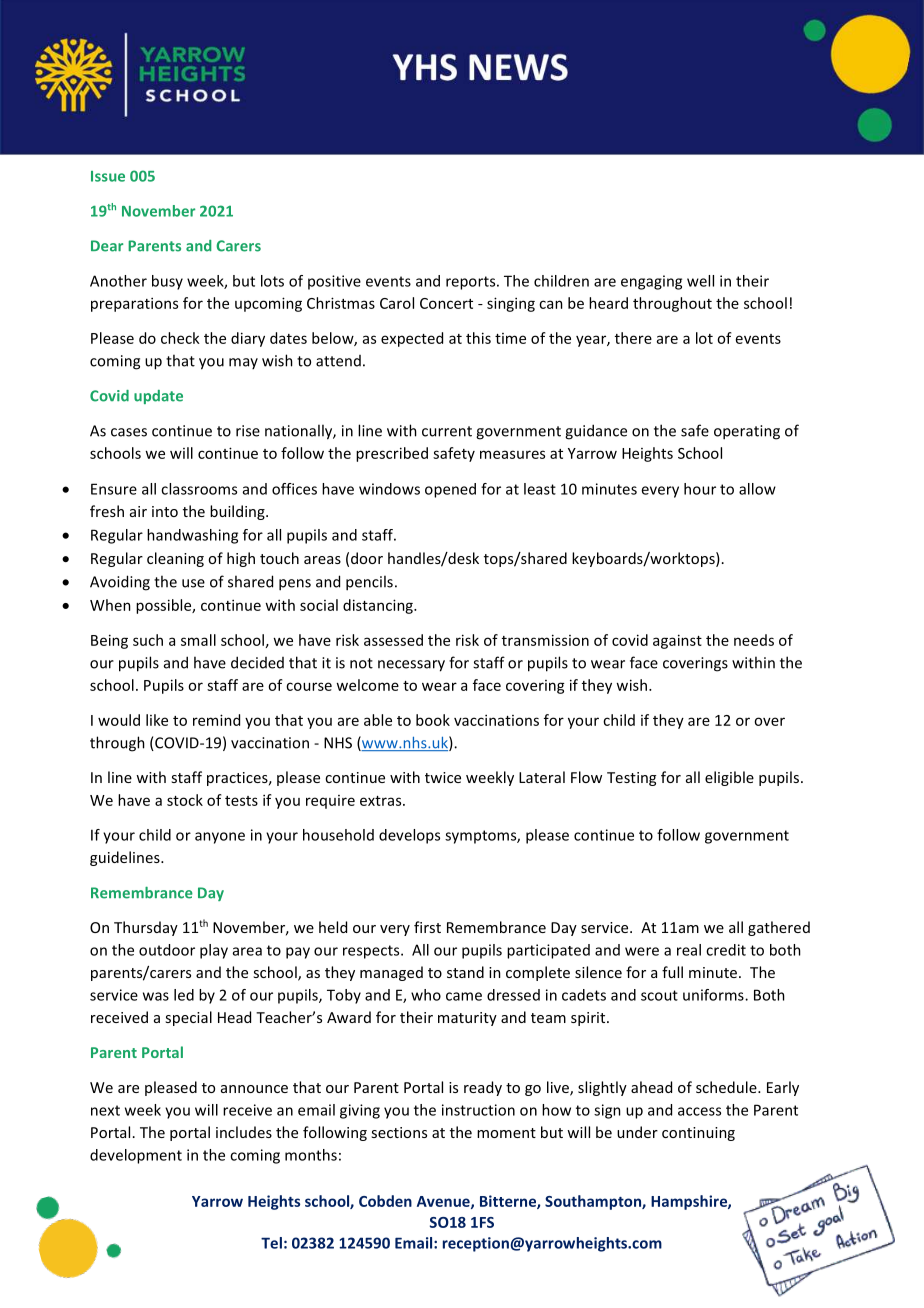 The width and height of the screenshot is (924, 1308). What do you see at coordinates (689, 950) in the screenshot?
I see `real` at bounding box center [689, 950].
